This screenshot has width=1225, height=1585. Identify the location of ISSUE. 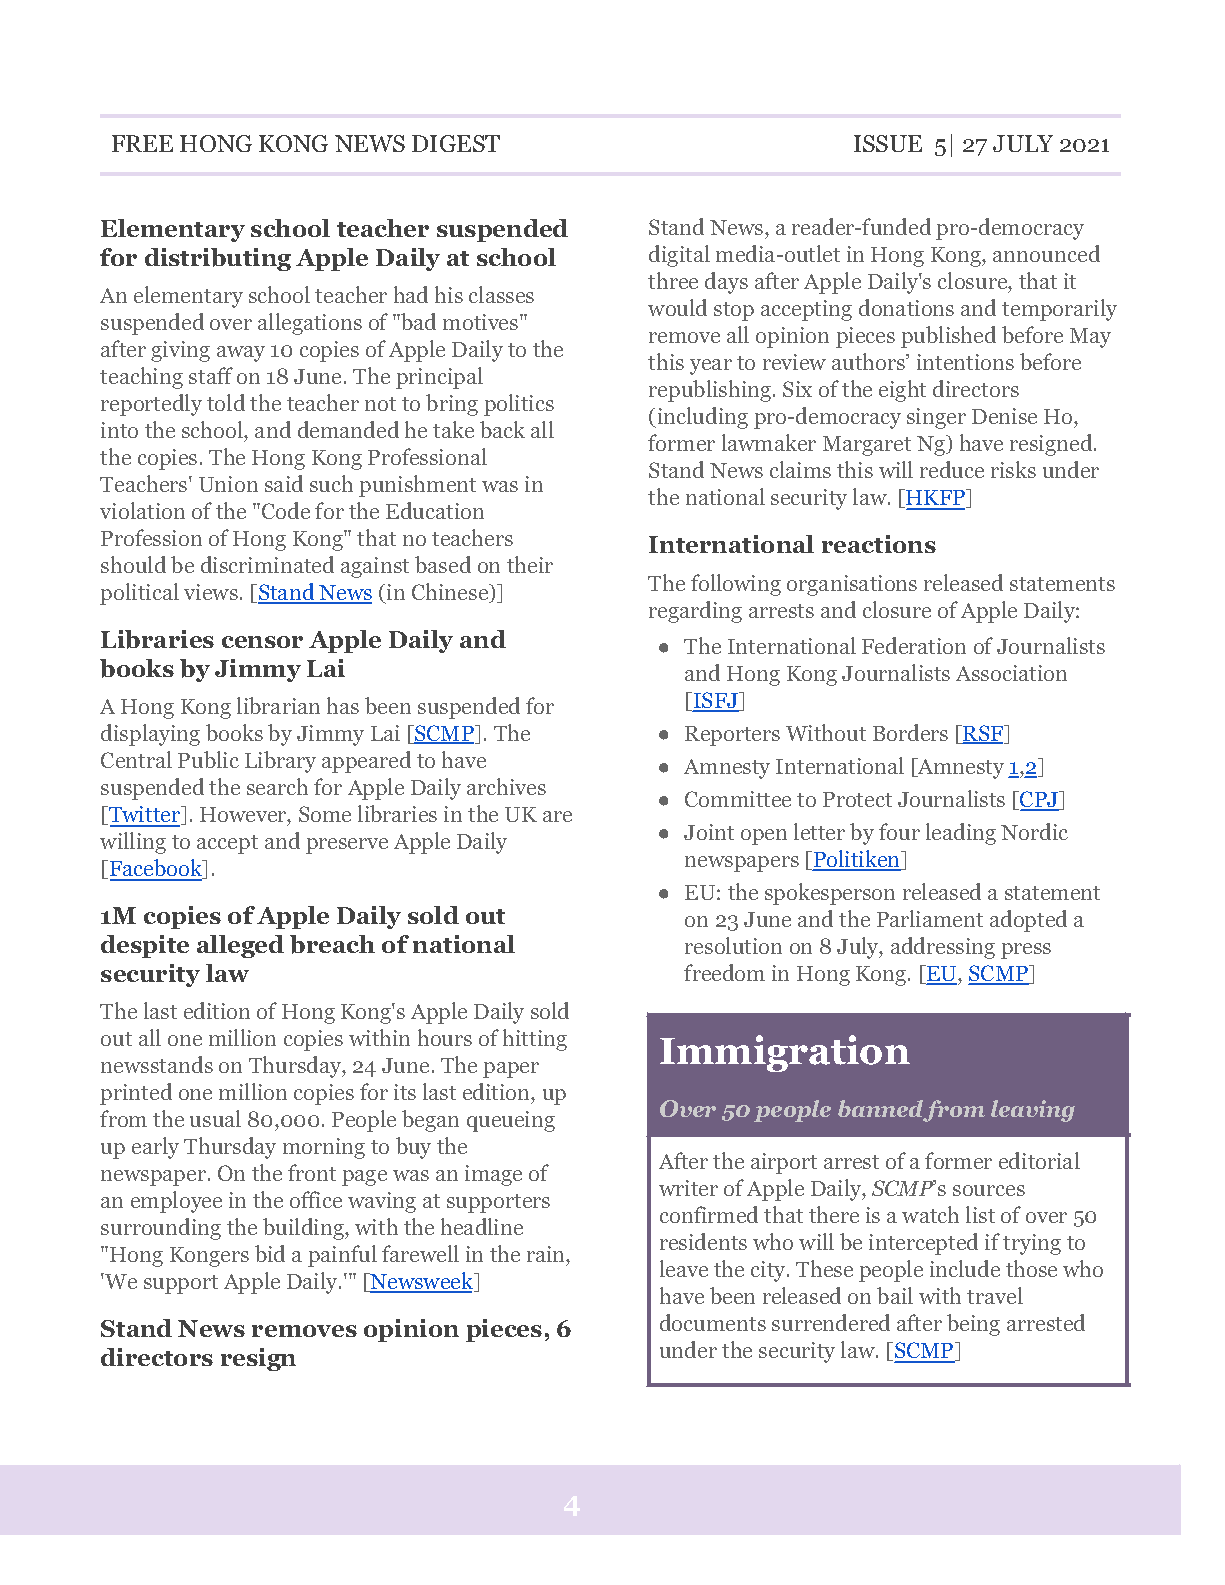
(888, 143).
